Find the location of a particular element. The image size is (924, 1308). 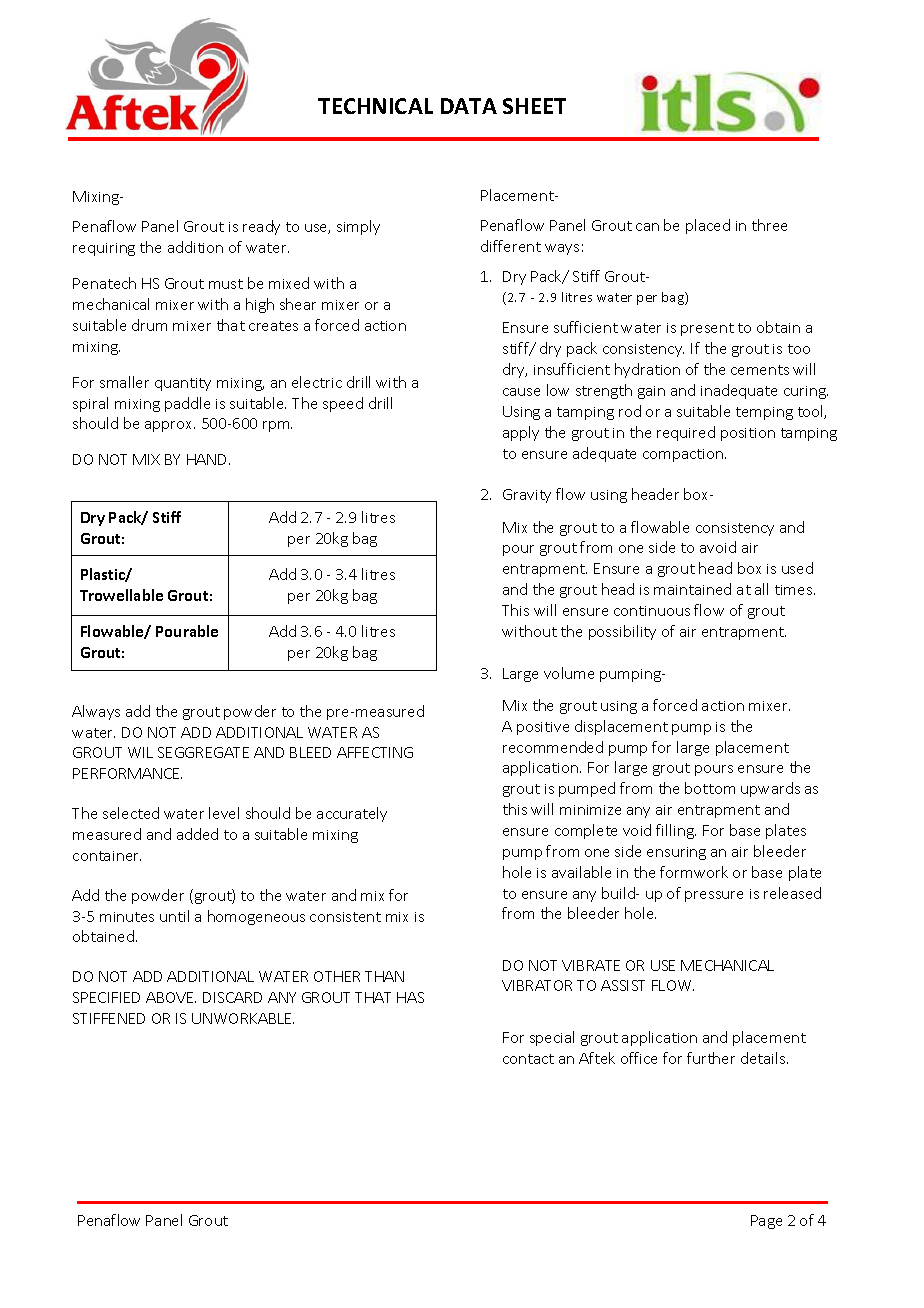

UNWORKABLE is located at coordinates (243, 1018).
